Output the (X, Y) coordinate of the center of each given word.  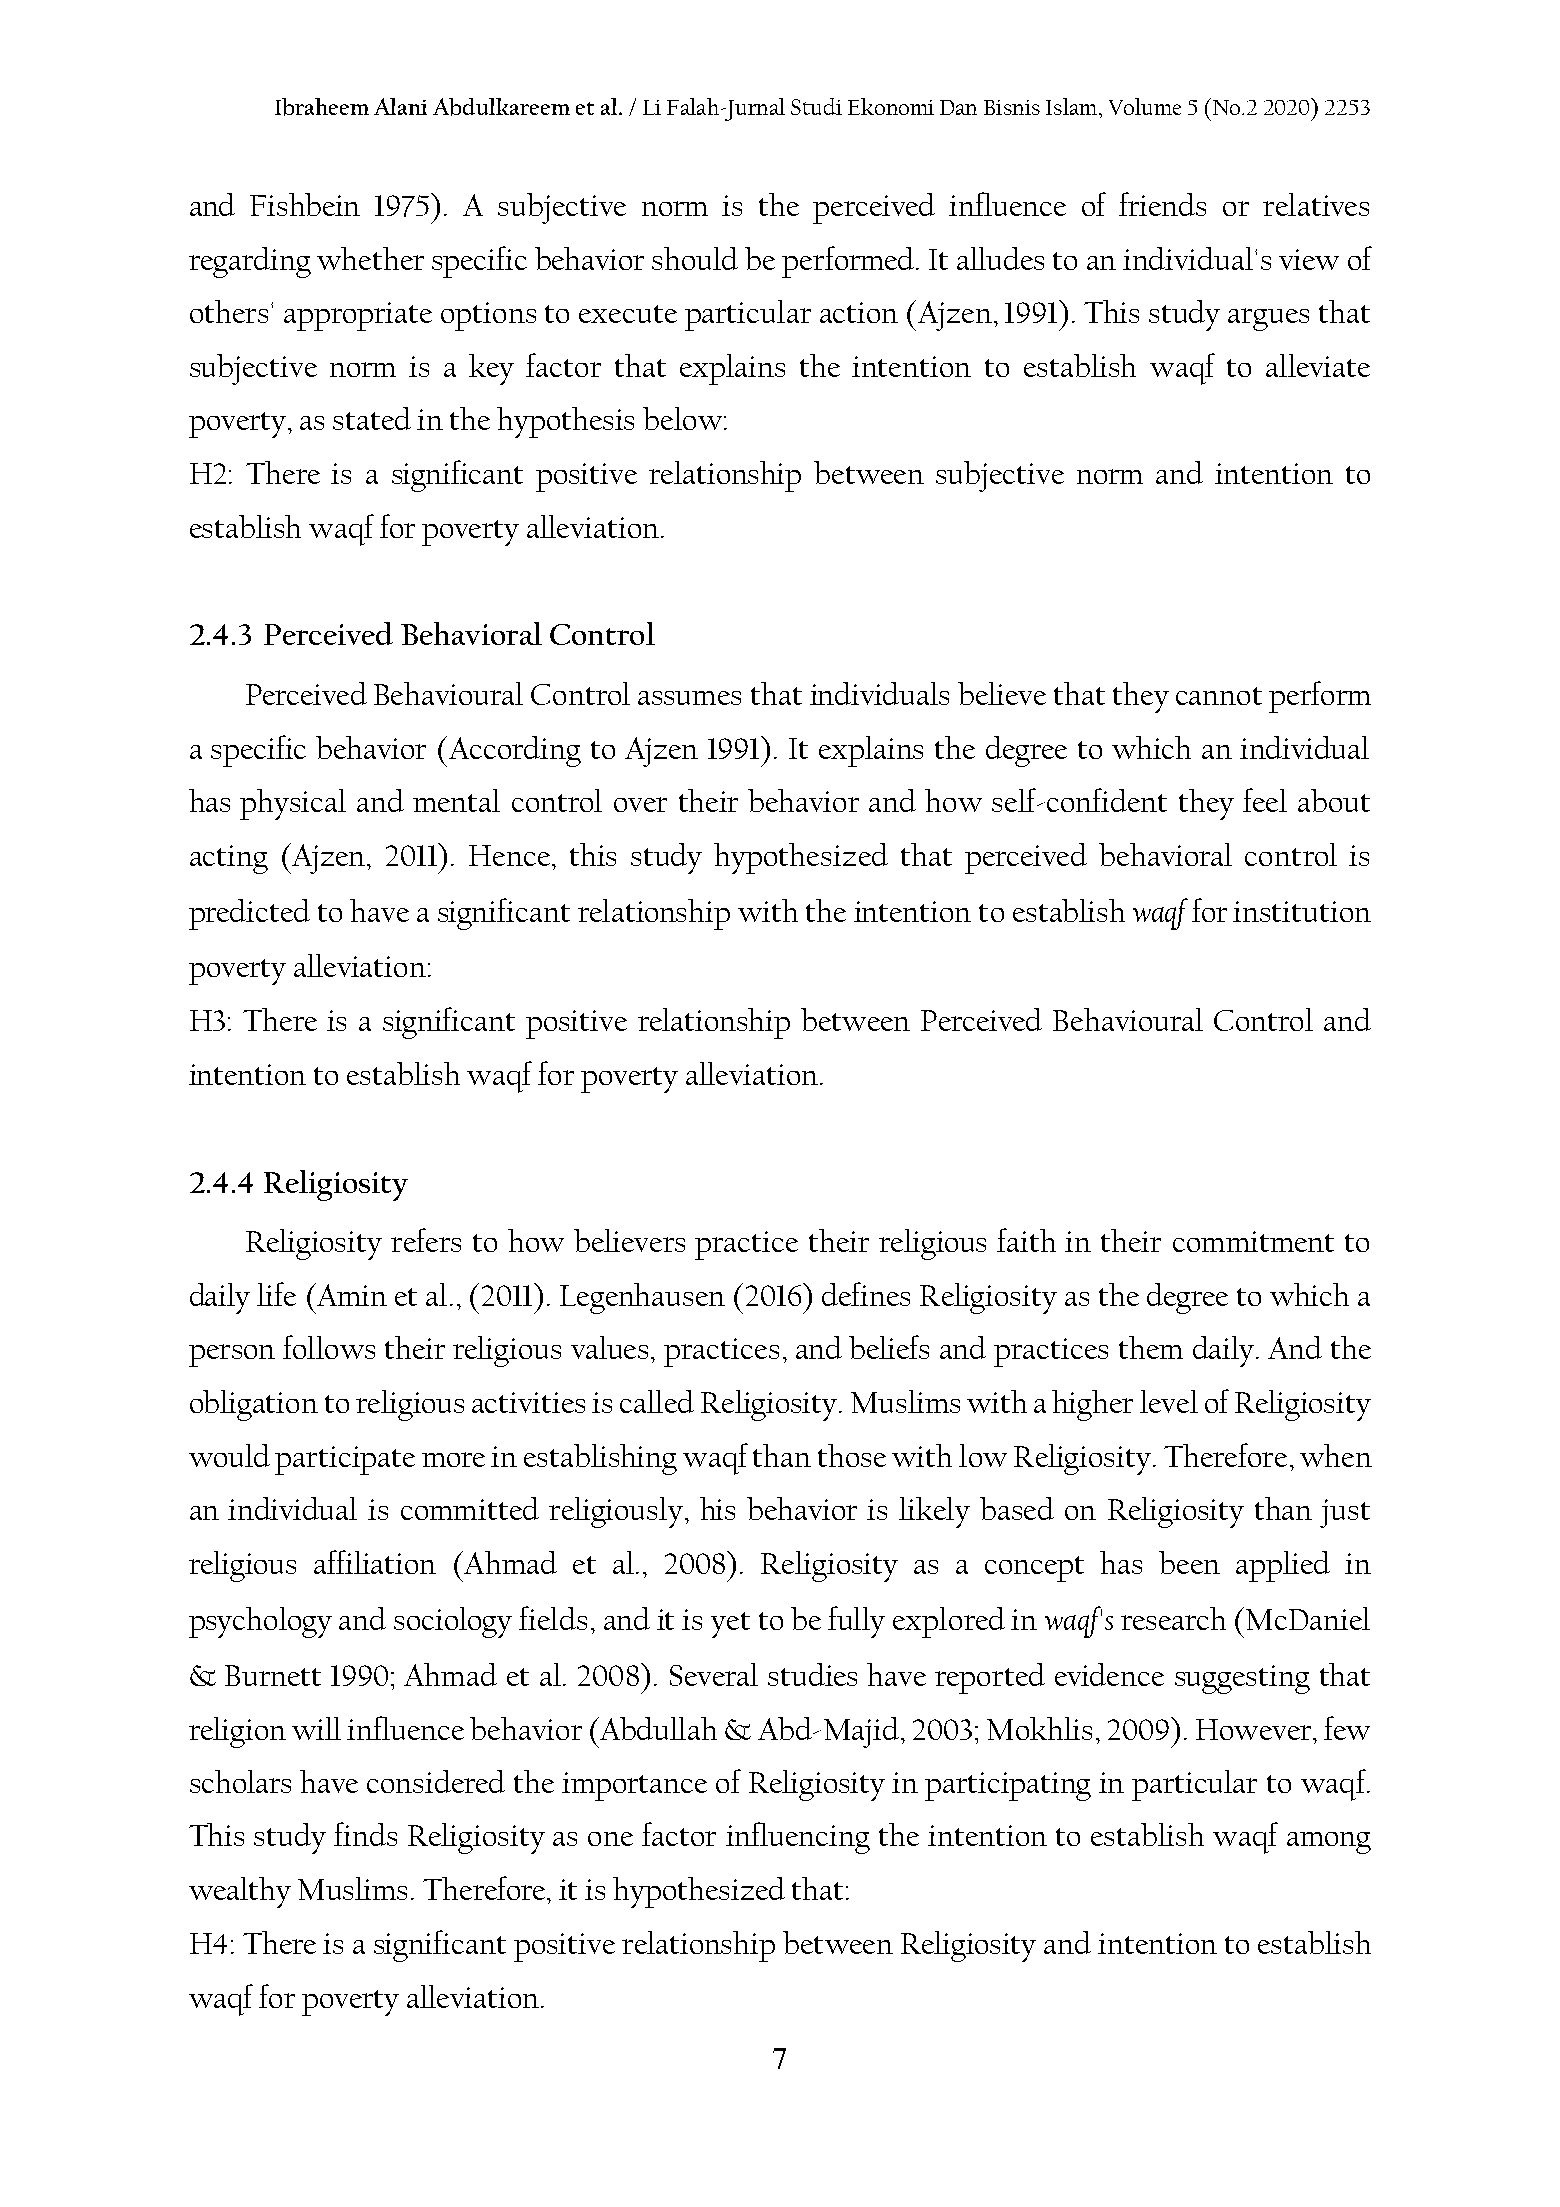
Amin (350, 1294)
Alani (400, 106)
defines (866, 1294)
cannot (1219, 696)
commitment (1253, 1241)
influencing (798, 1838)
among (1329, 1843)
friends (1162, 204)
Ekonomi (891, 106)
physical (293, 804)
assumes (689, 698)
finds (365, 1834)
